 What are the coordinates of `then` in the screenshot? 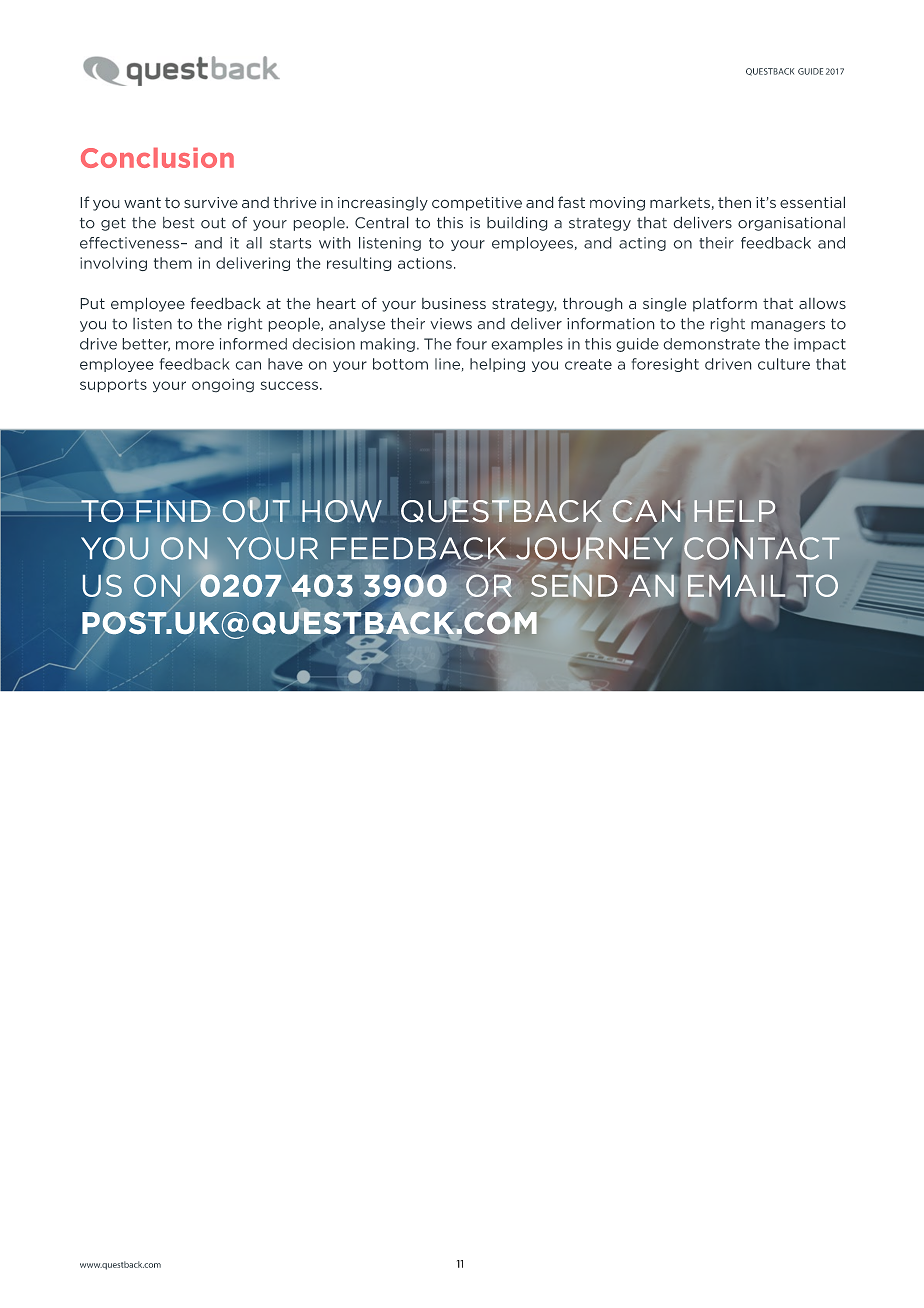 It's located at (734, 202).
